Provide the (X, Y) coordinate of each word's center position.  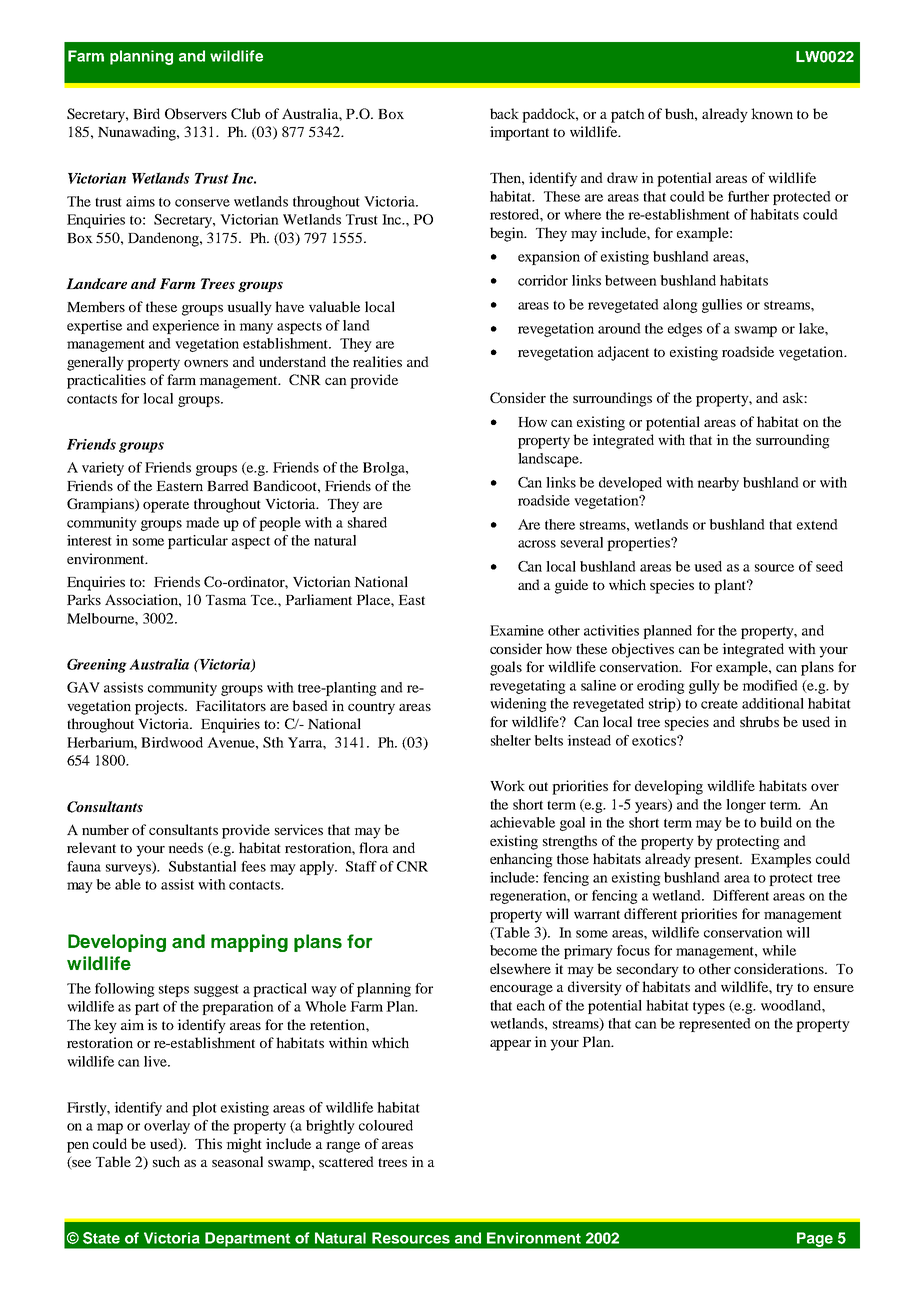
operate (166, 506)
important (519, 133)
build (776, 822)
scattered (346, 1161)
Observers (196, 113)
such (166, 1161)
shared (367, 522)
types (709, 1008)
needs (185, 847)
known (772, 113)
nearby (718, 484)
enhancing (521, 860)
